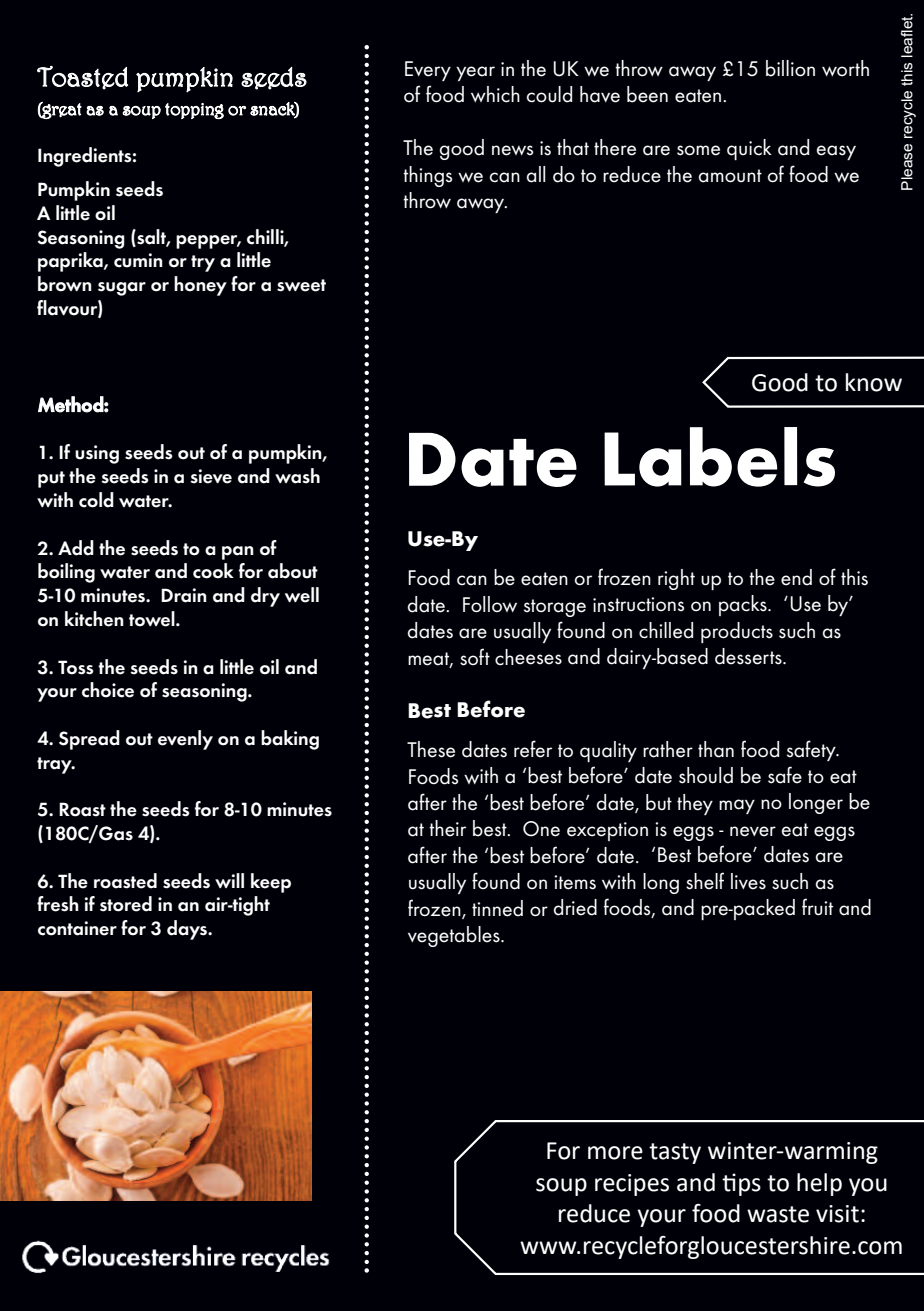  Describe the element at coordinates (431, 749) in the screenshot. I see `These` at that location.
